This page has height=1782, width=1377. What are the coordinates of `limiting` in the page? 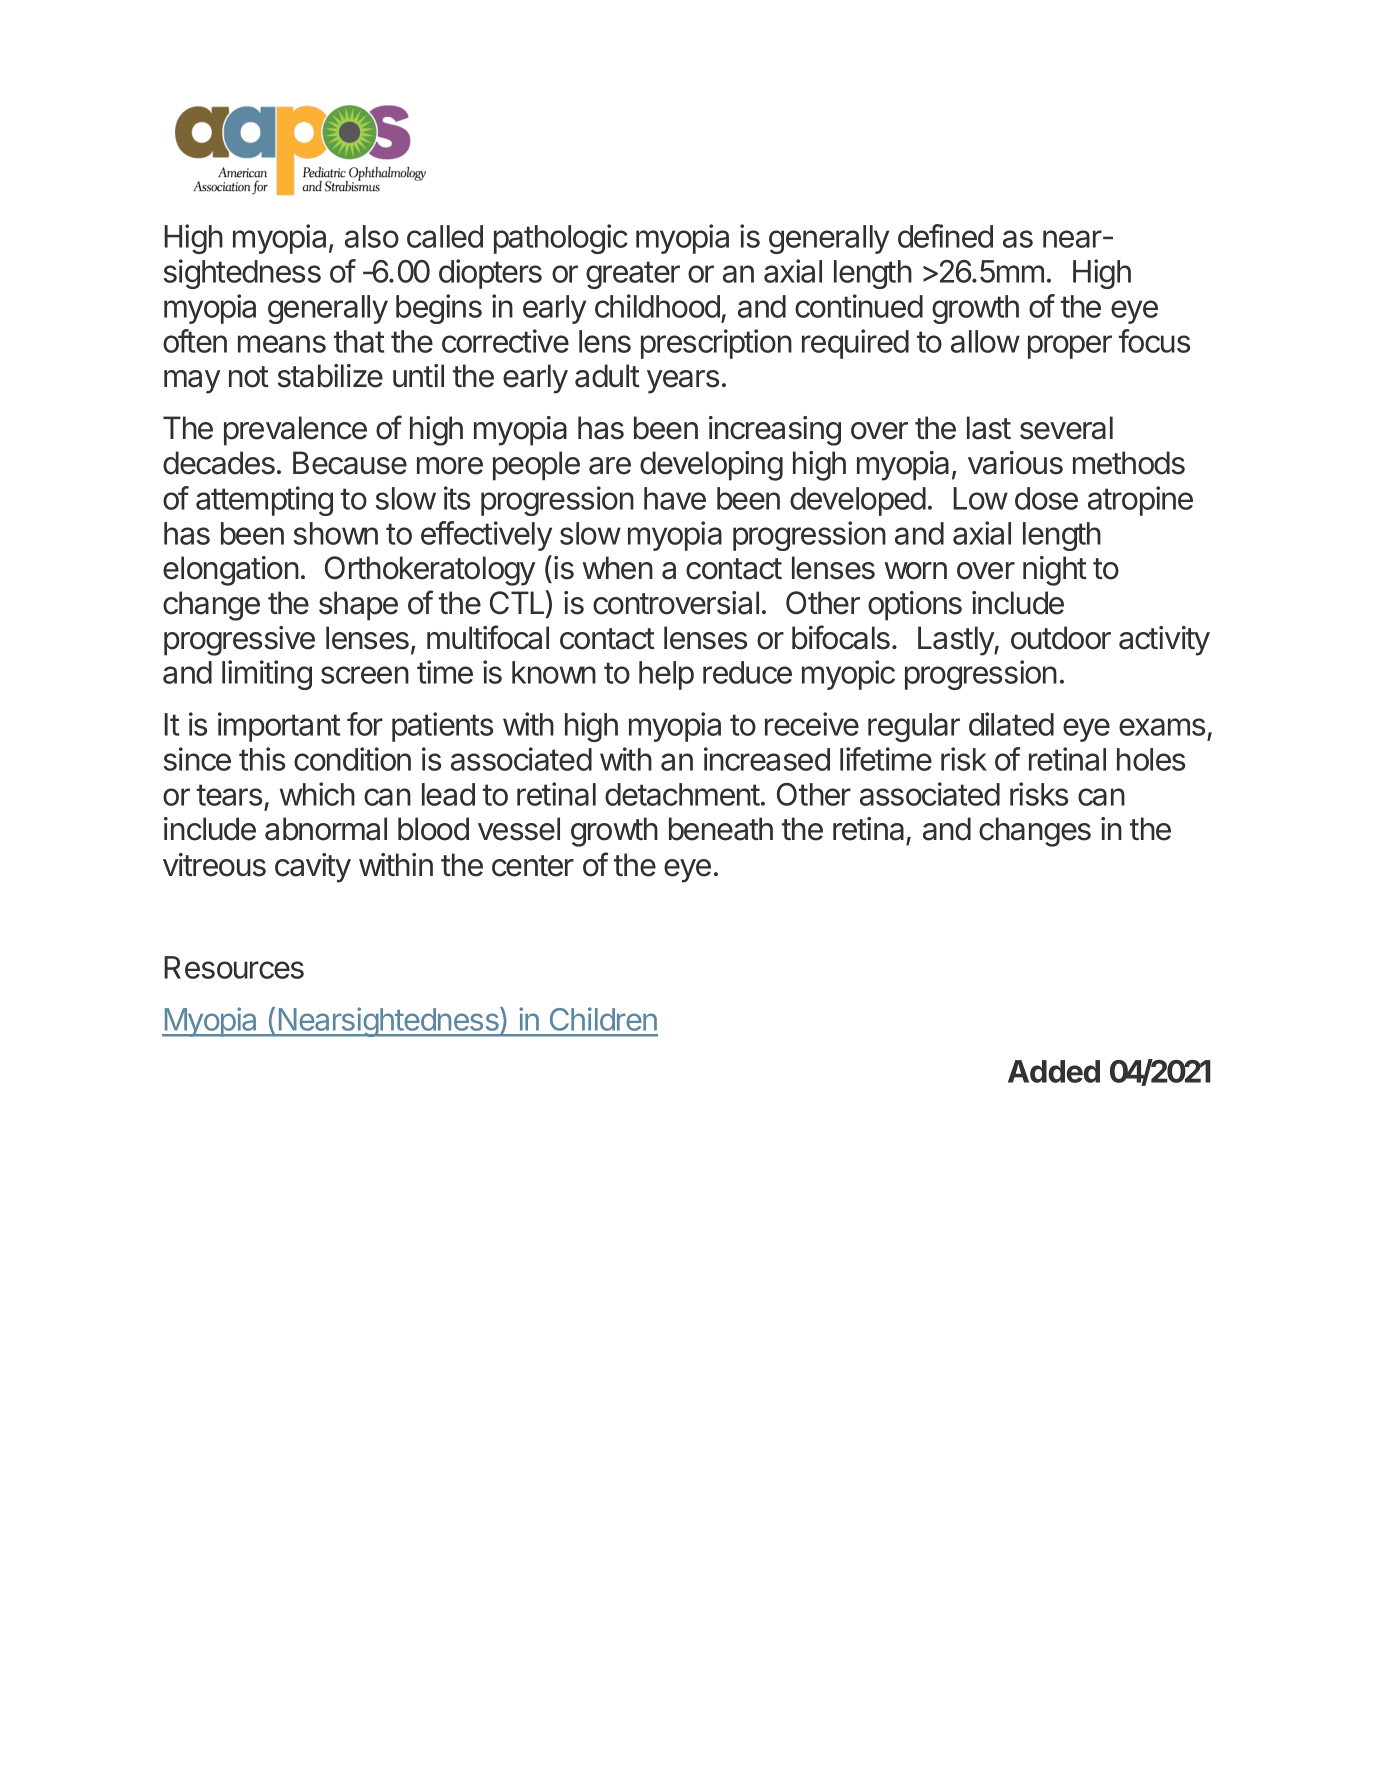 It's located at (267, 675).
